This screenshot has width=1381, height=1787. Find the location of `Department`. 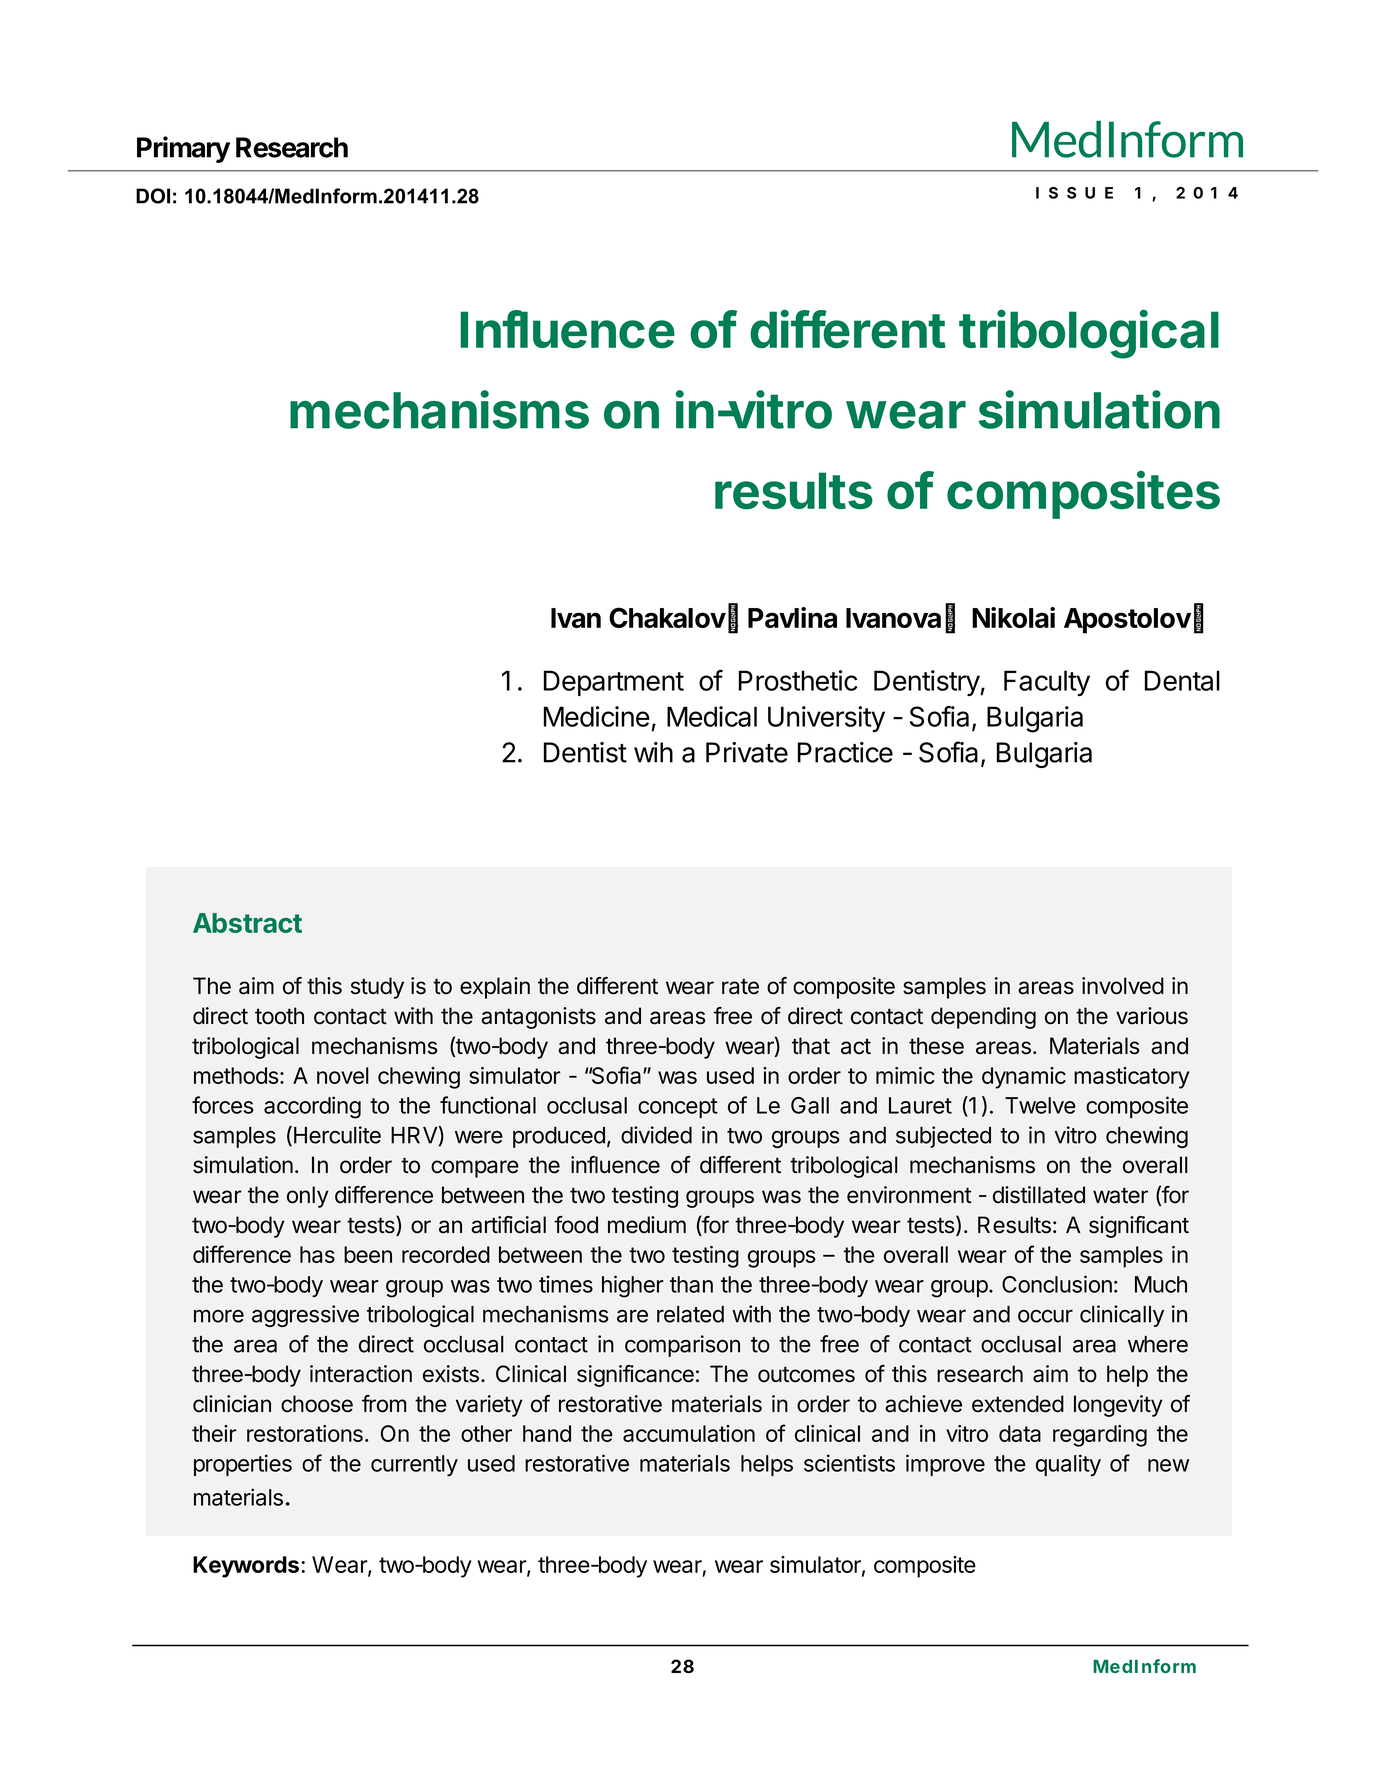

Department is located at coordinates (614, 683).
